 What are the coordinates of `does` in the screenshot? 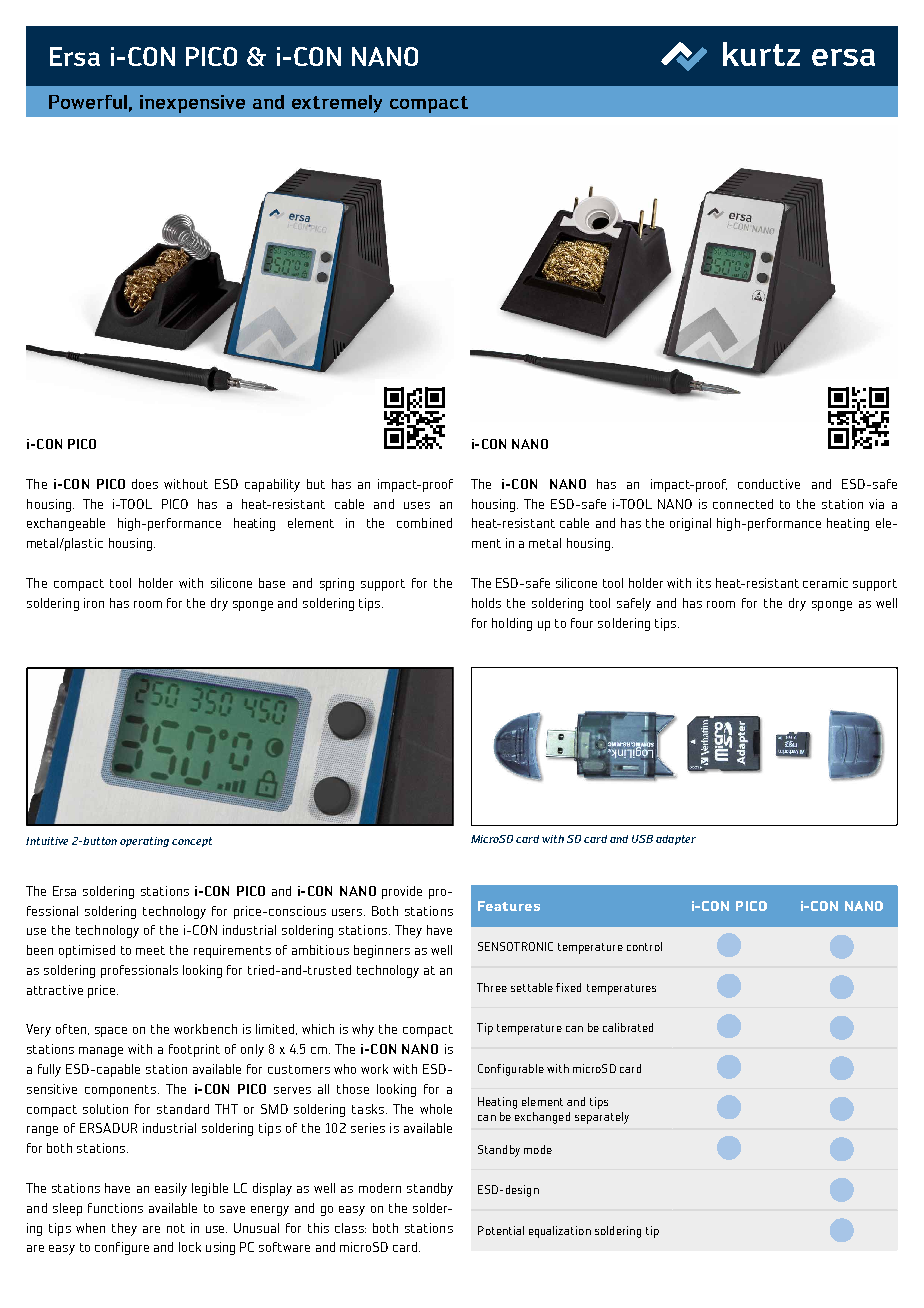 It's located at (145, 484).
